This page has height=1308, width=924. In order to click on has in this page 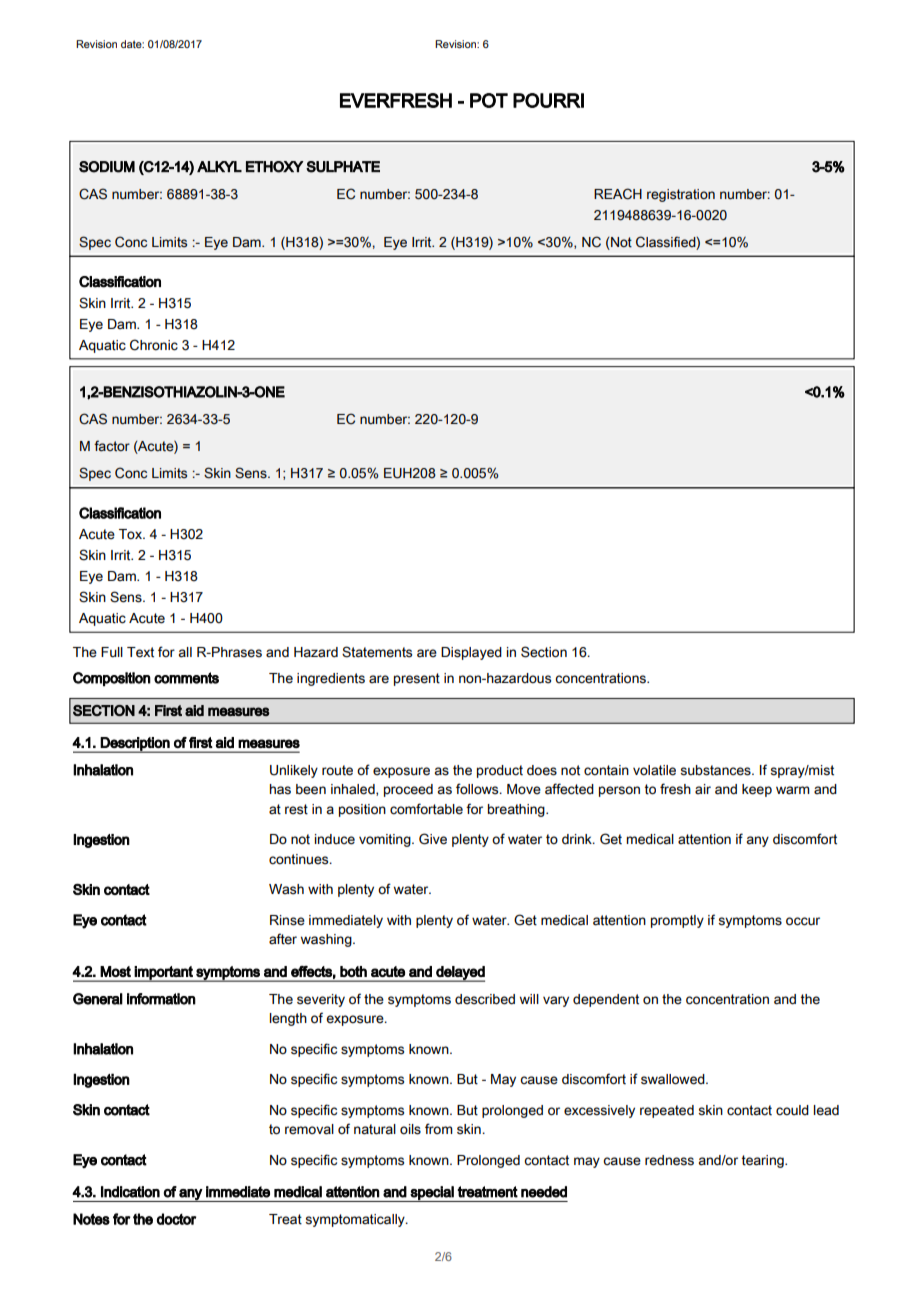, I will do `click(280, 789)`.
